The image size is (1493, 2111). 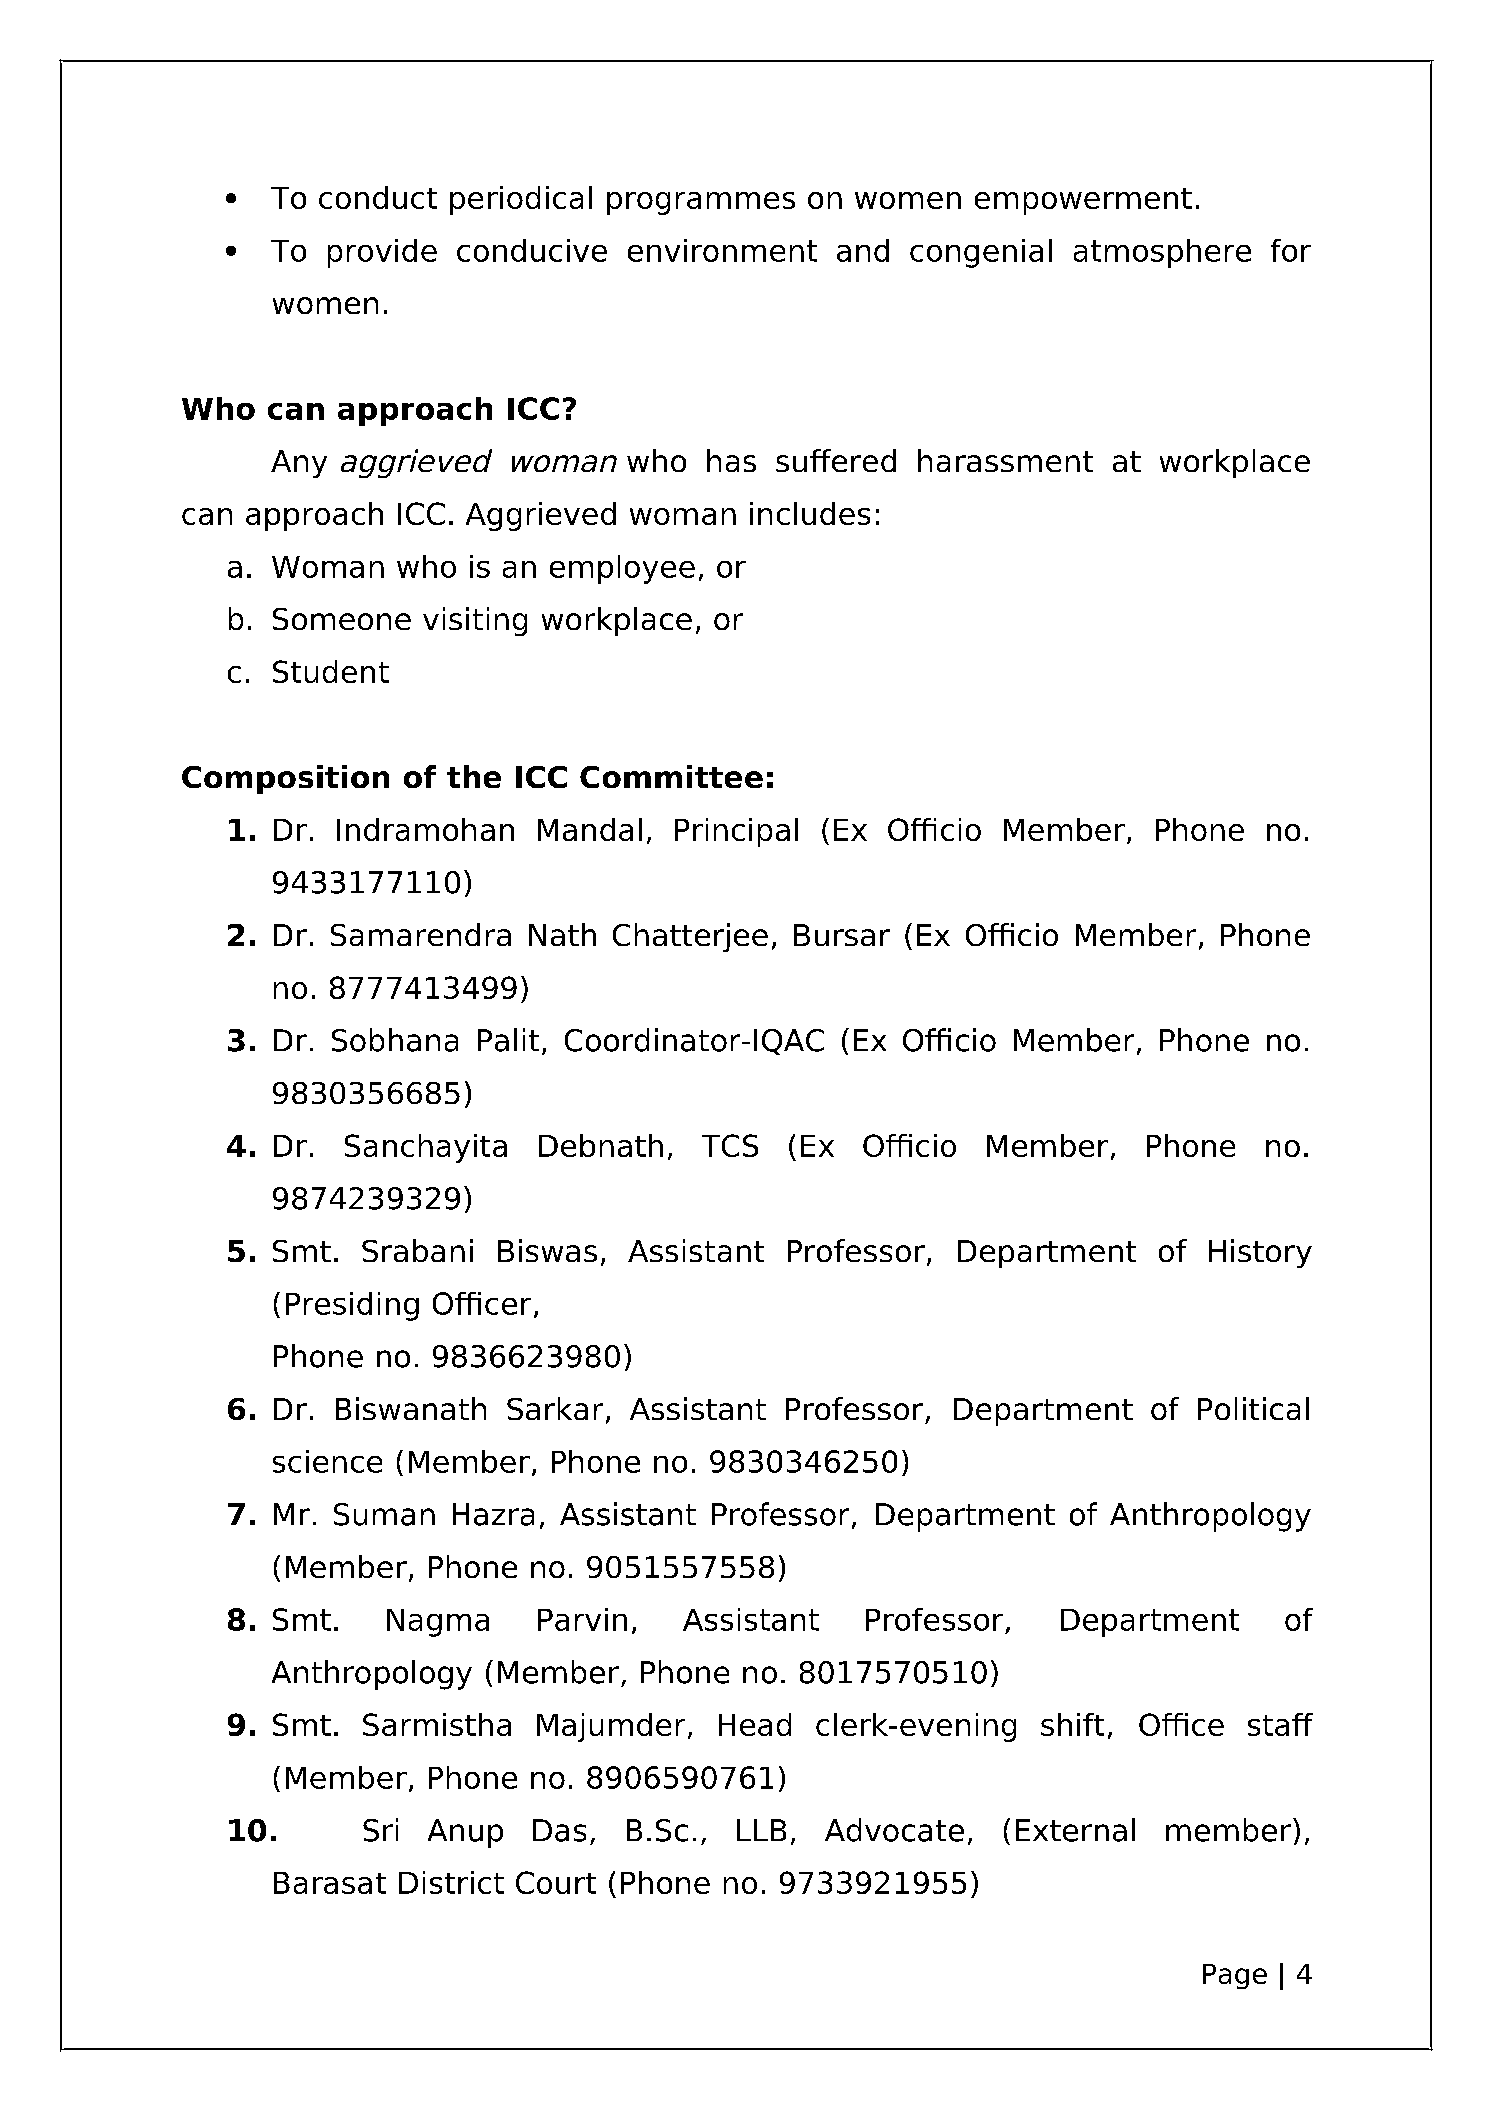 I want to click on provide, so click(x=382, y=253).
